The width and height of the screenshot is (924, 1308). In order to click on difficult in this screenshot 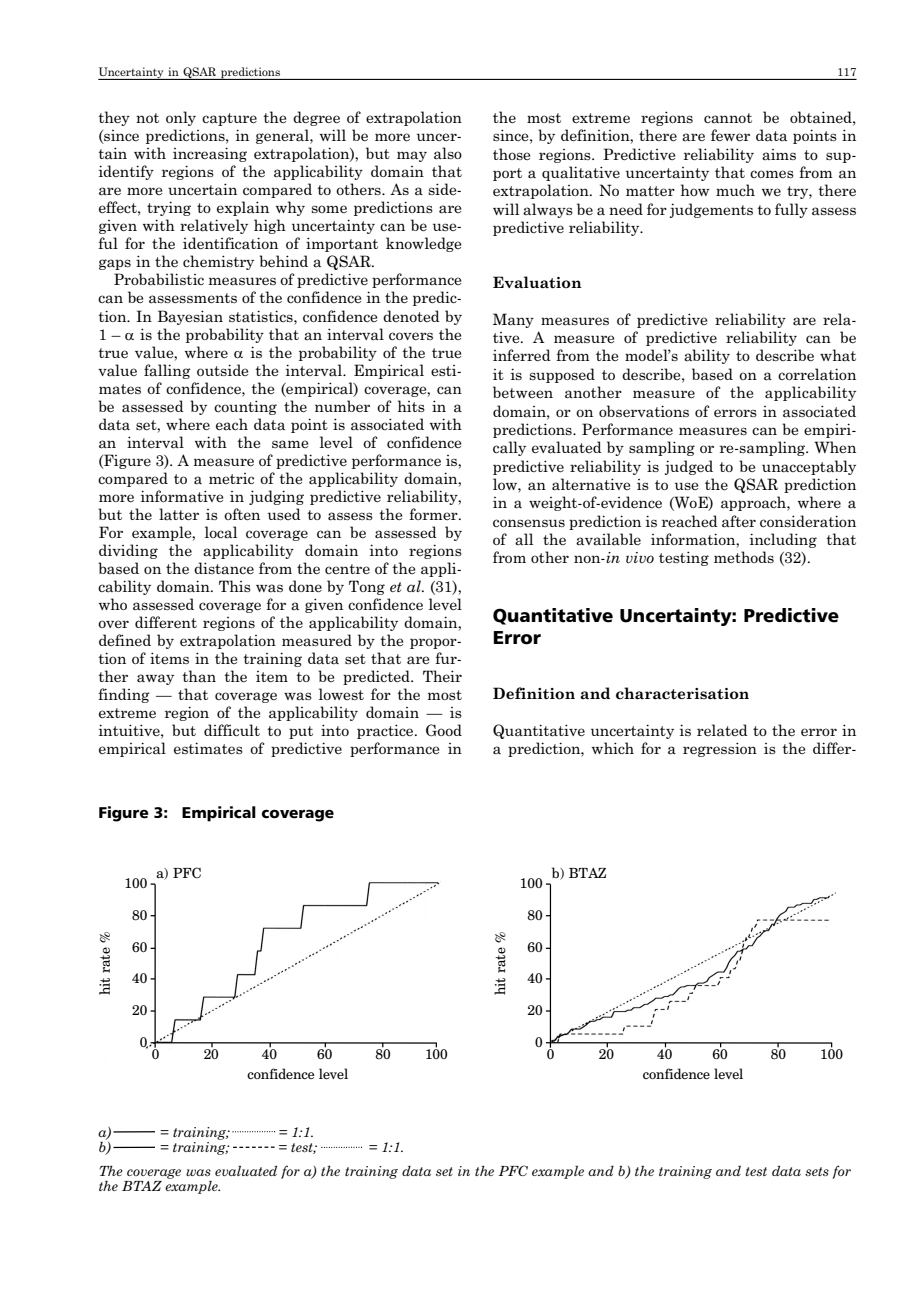, I will do `click(232, 730)`.
